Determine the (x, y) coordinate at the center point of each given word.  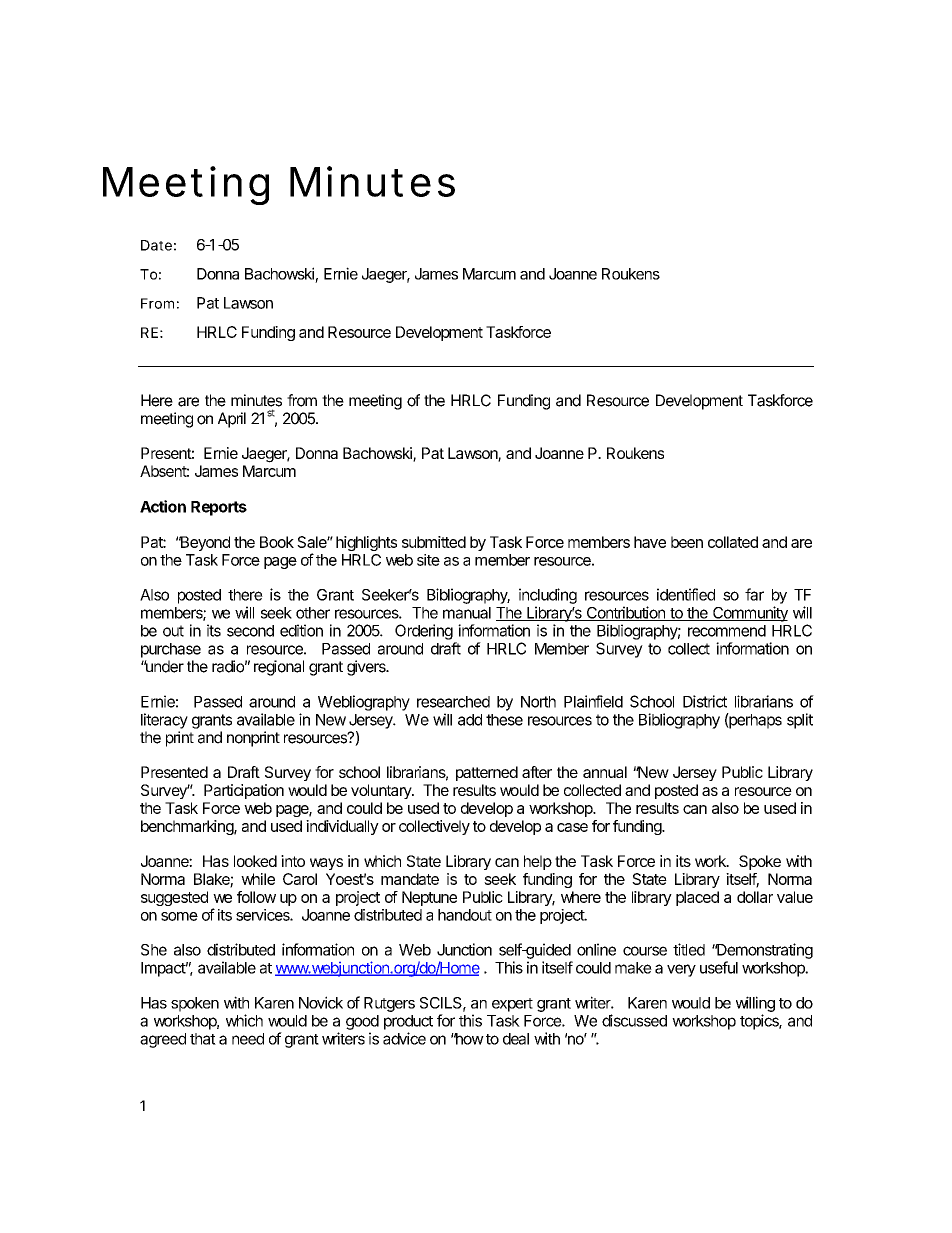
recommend (727, 631)
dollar (755, 897)
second (250, 631)
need (248, 1039)
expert (512, 1005)
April (232, 420)
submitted (434, 542)
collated (733, 542)
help (538, 862)
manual (467, 613)
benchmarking (188, 827)
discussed (634, 1020)
